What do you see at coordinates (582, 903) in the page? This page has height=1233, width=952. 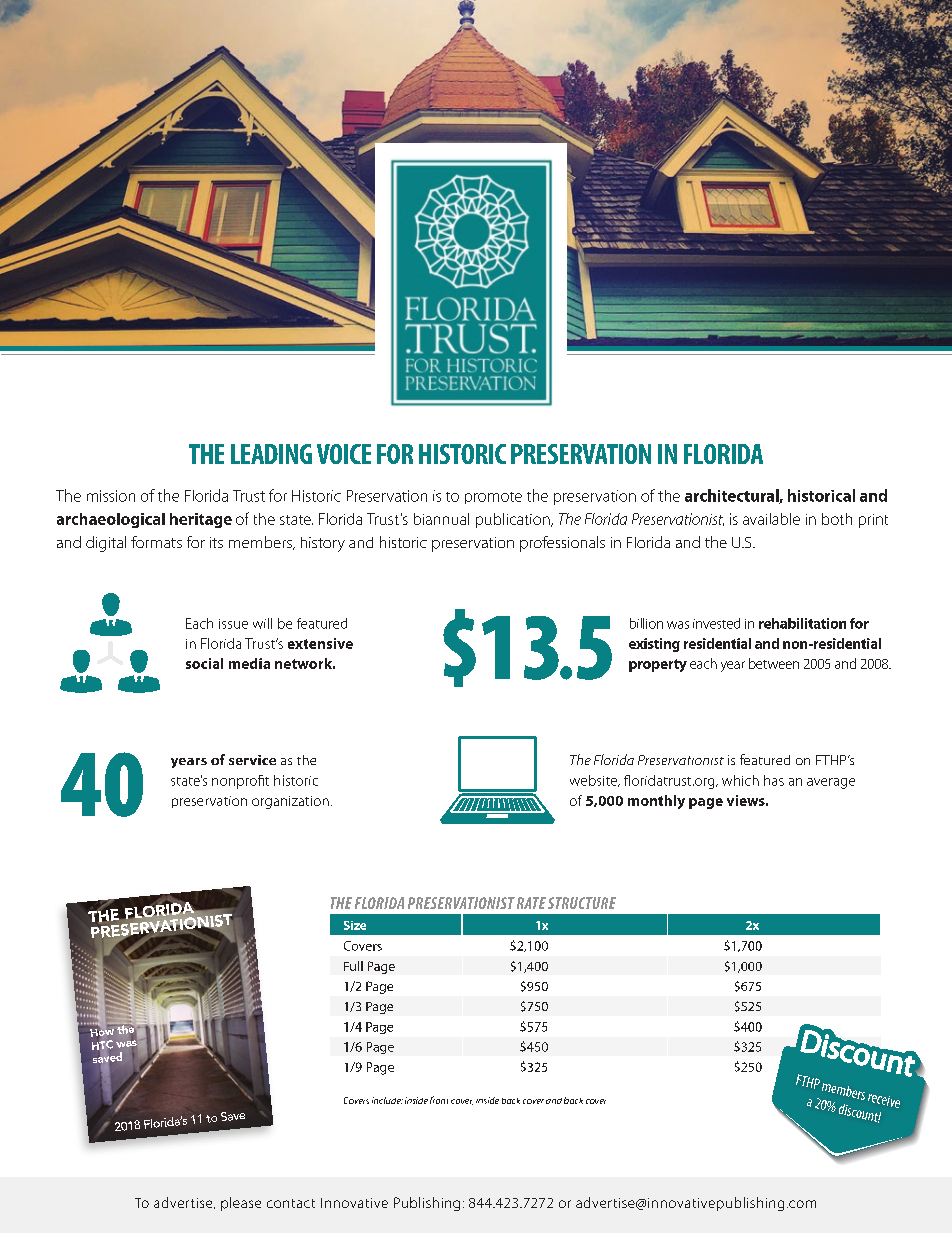 I see `STRUCTURE` at bounding box center [582, 903].
